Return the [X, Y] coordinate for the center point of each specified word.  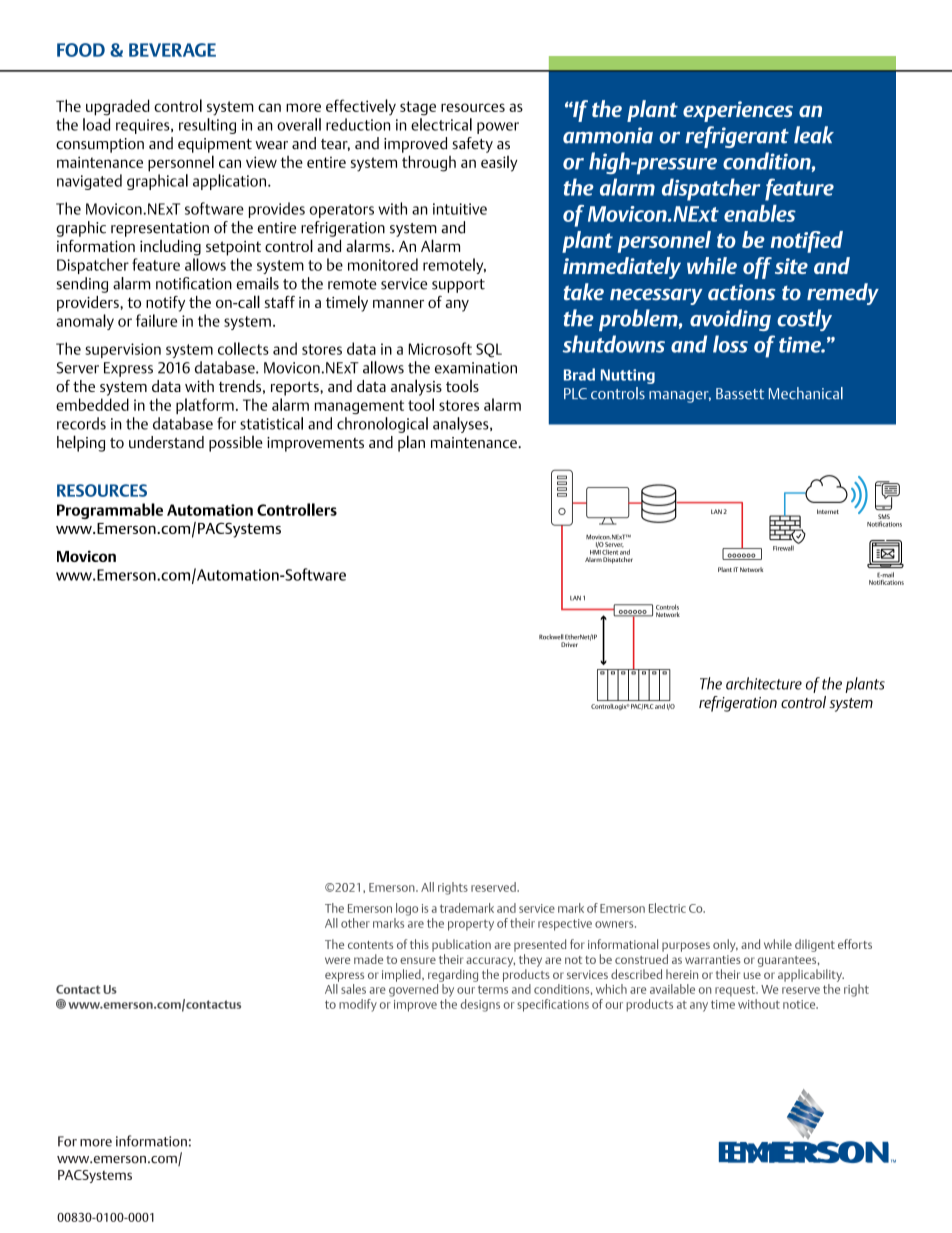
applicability [811, 975]
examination [476, 368]
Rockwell [551, 637]
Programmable [110, 511]
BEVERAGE [172, 50]
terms [493, 989]
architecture [764, 683]
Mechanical [806, 393]
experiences [738, 111]
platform [205, 406]
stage [418, 108]
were [337, 960]
